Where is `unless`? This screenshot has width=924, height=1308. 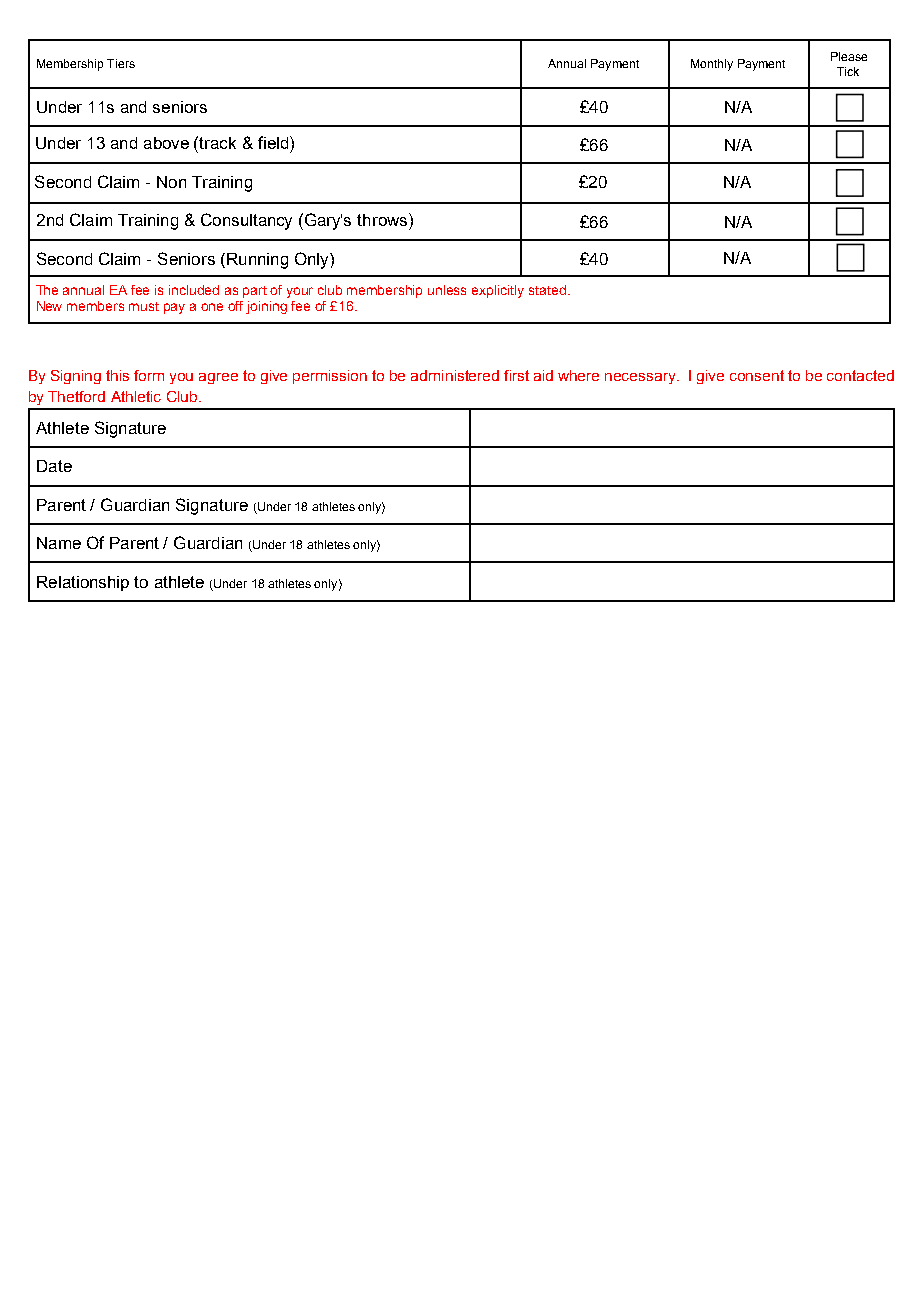 unless is located at coordinates (447, 290).
